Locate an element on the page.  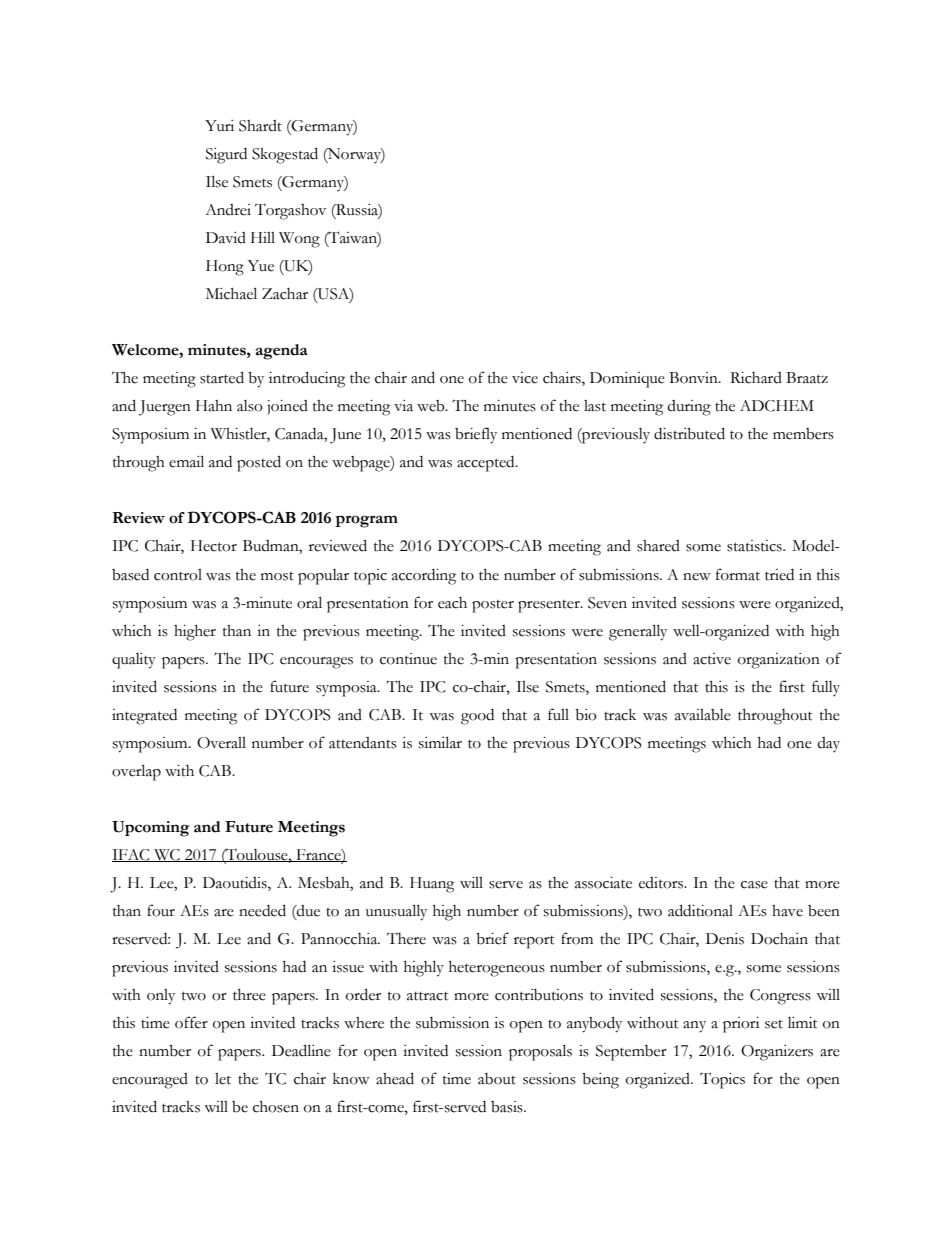
about is located at coordinates (497, 1079).
